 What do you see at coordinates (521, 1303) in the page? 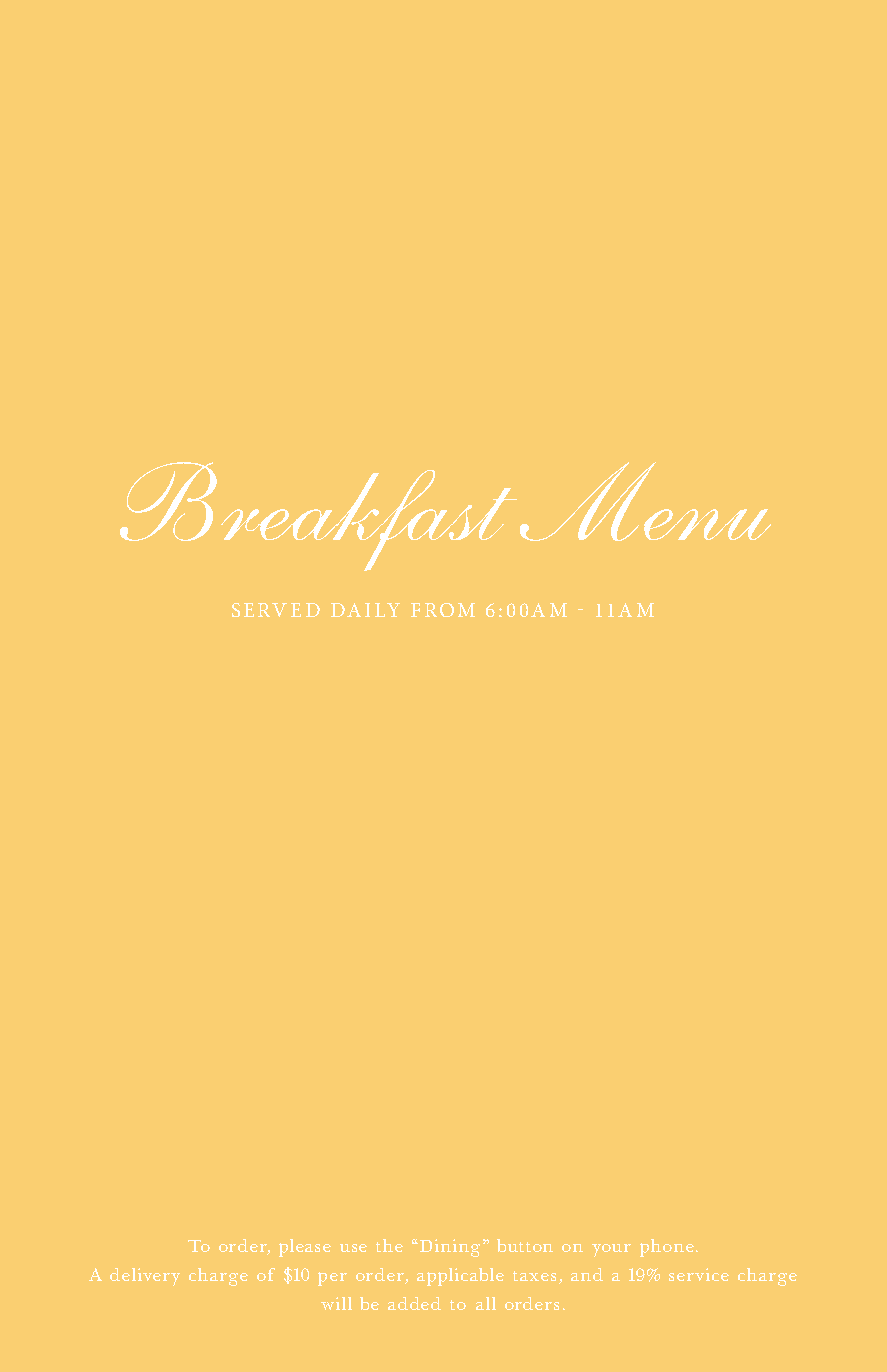
I see `any` at bounding box center [521, 1303].
